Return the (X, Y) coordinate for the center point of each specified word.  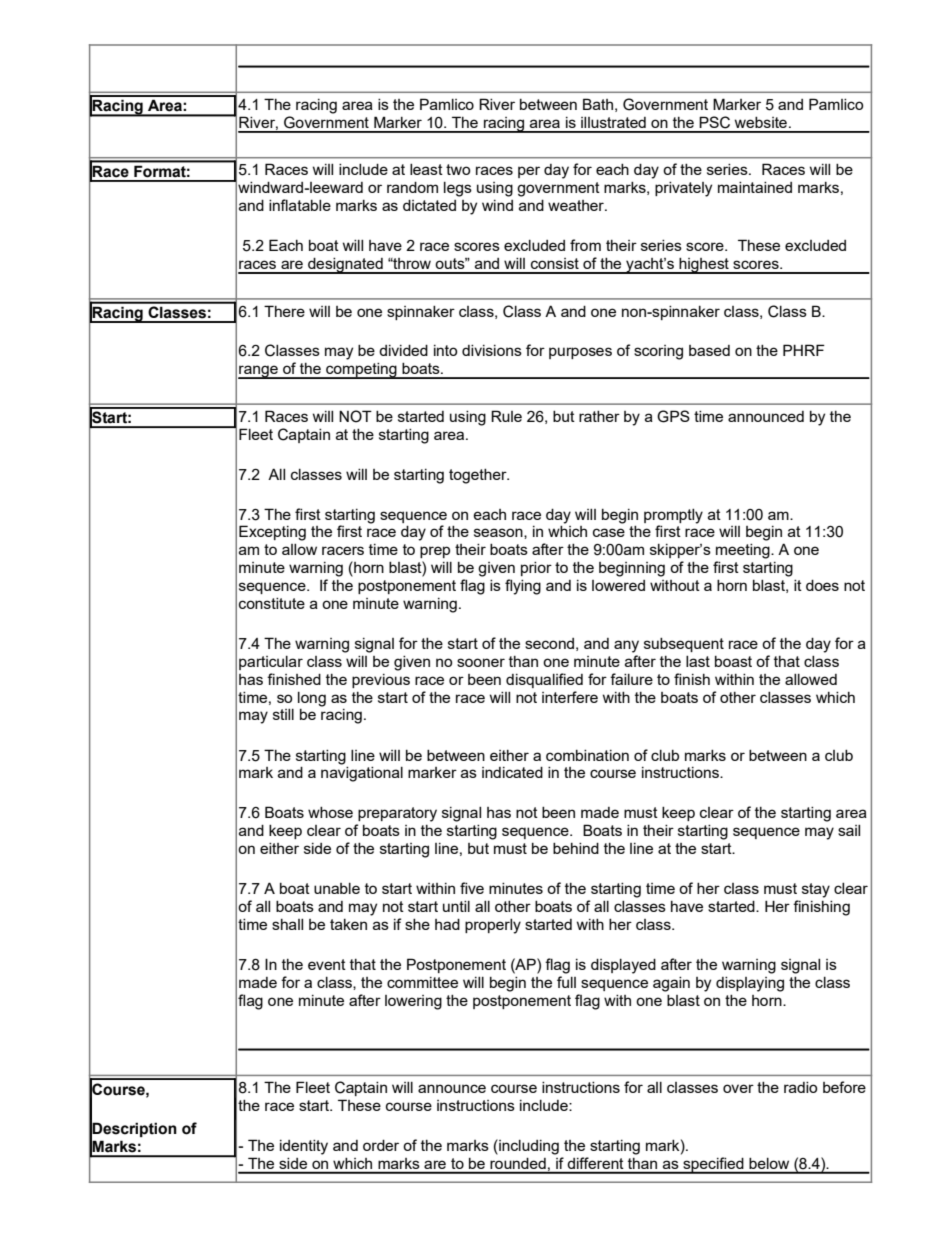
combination (587, 755)
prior (536, 569)
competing (361, 371)
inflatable (300, 205)
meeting (744, 551)
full (566, 982)
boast (733, 661)
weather (577, 205)
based (709, 350)
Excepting (272, 533)
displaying (750, 984)
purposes (580, 353)
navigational (362, 774)
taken (348, 924)
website (761, 122)
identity (304, 1147)
